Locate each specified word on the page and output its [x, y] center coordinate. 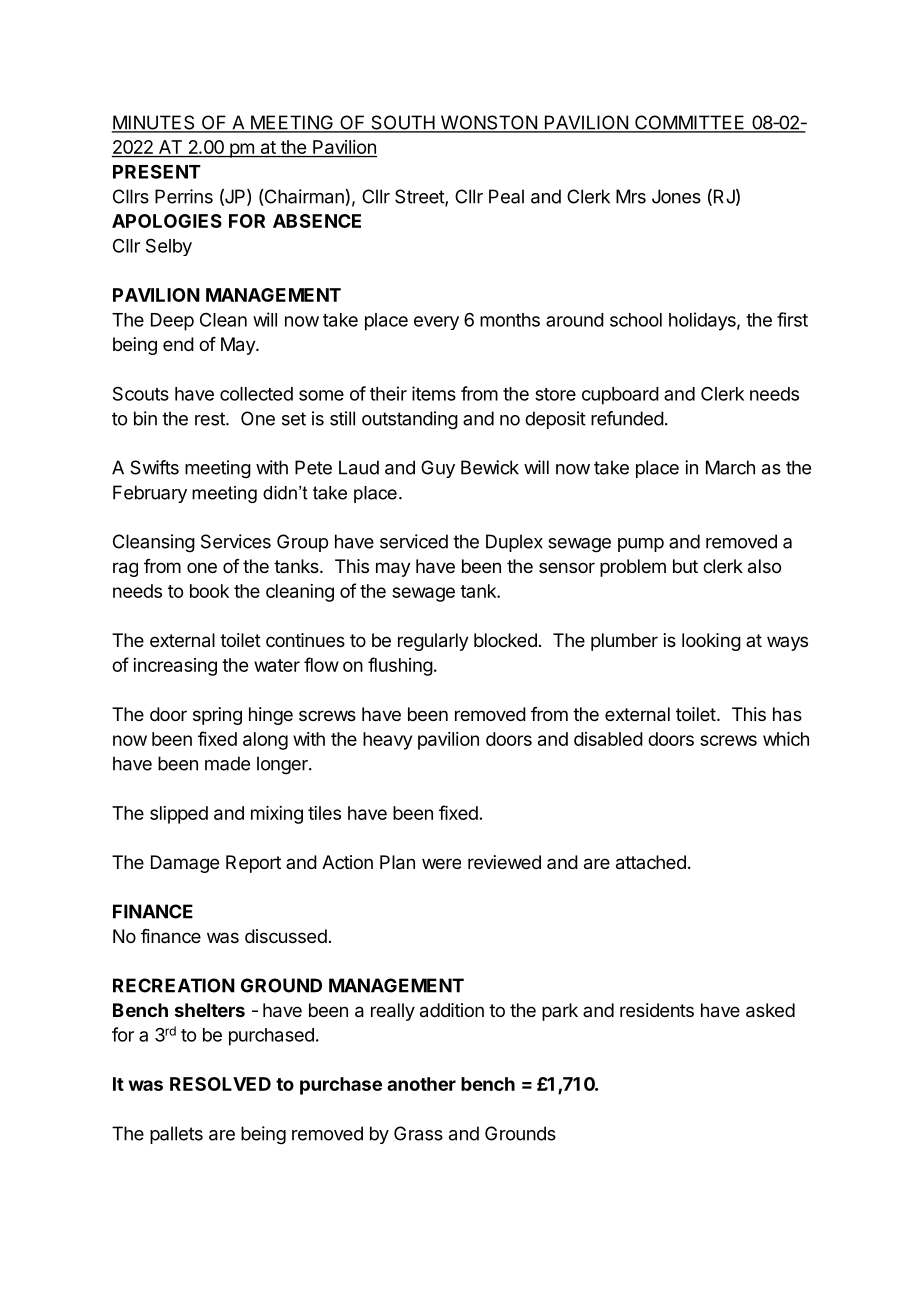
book [209, 591]
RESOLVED [220, 1084]
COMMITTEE [690, 123]
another [421, 1084]
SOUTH [403, 123]
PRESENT [157, 171]
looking [711, 642]
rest [211, 419]
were [441, 863]
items [434, 393]
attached [651, 862]
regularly [433, 642]
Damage [185, 864]
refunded [627, 418]
